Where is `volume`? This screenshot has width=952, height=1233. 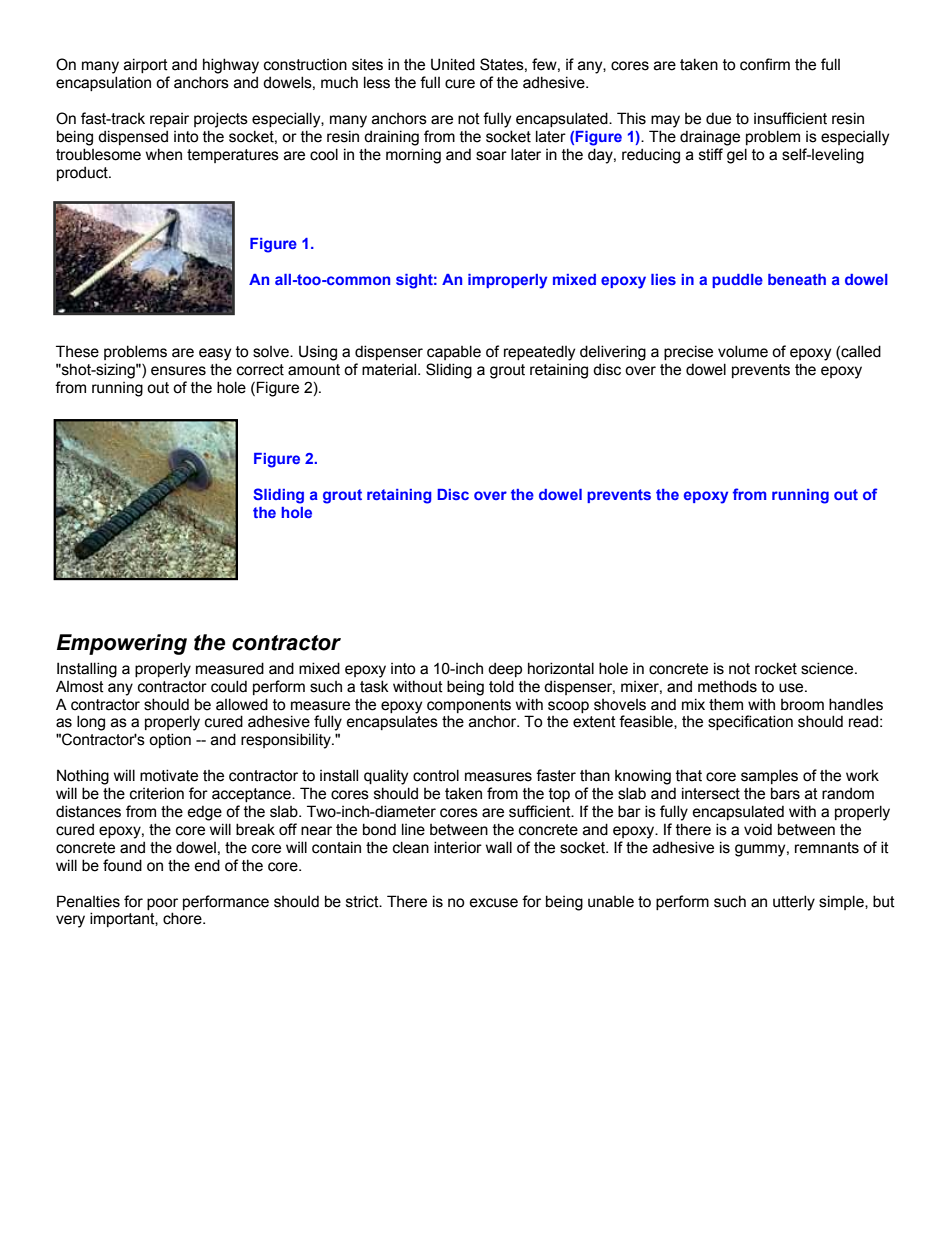 volume is located at coordinates (743, 351).
